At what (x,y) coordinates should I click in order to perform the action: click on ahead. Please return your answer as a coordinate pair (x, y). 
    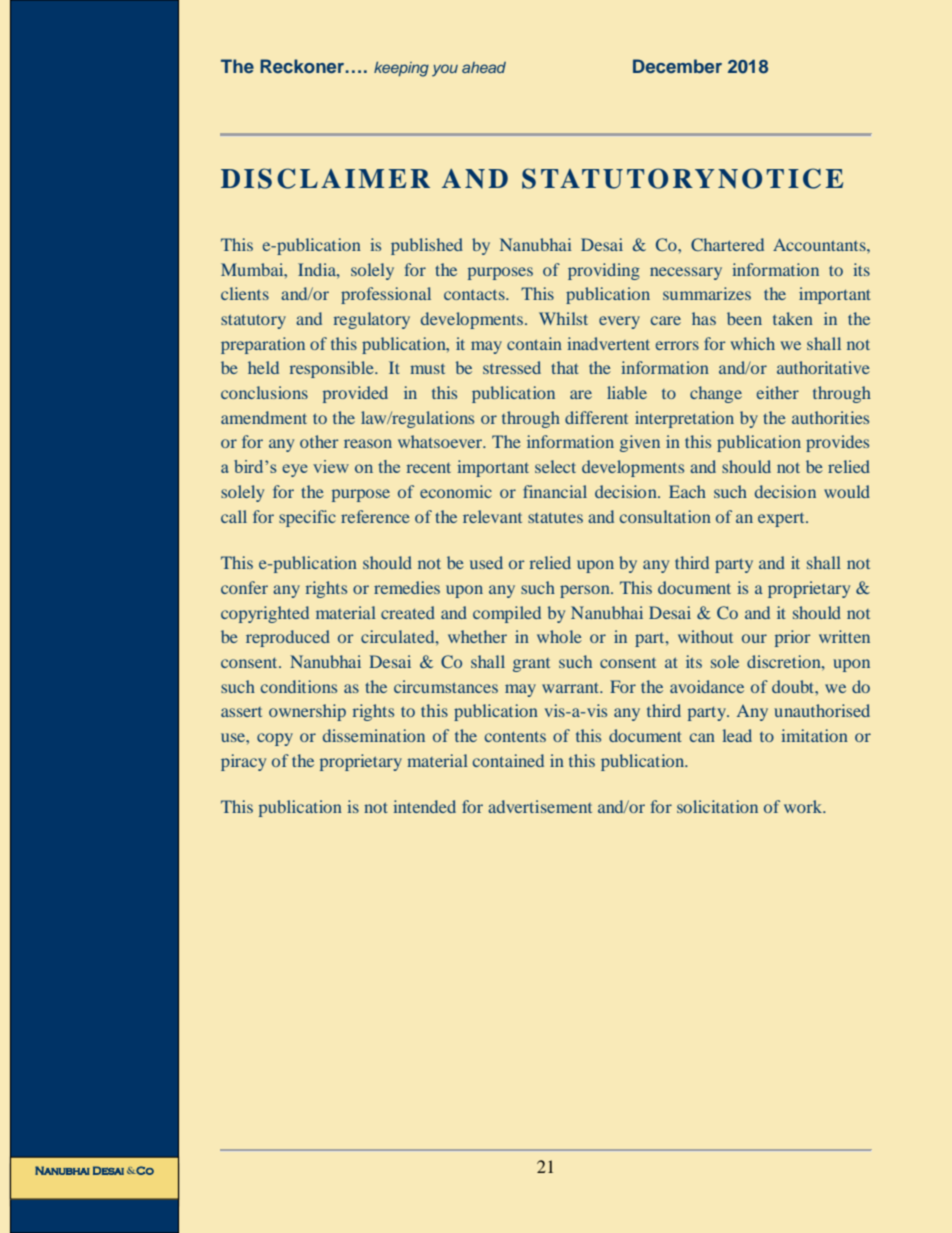
    Looking at the image, I should click on (484, 67).
